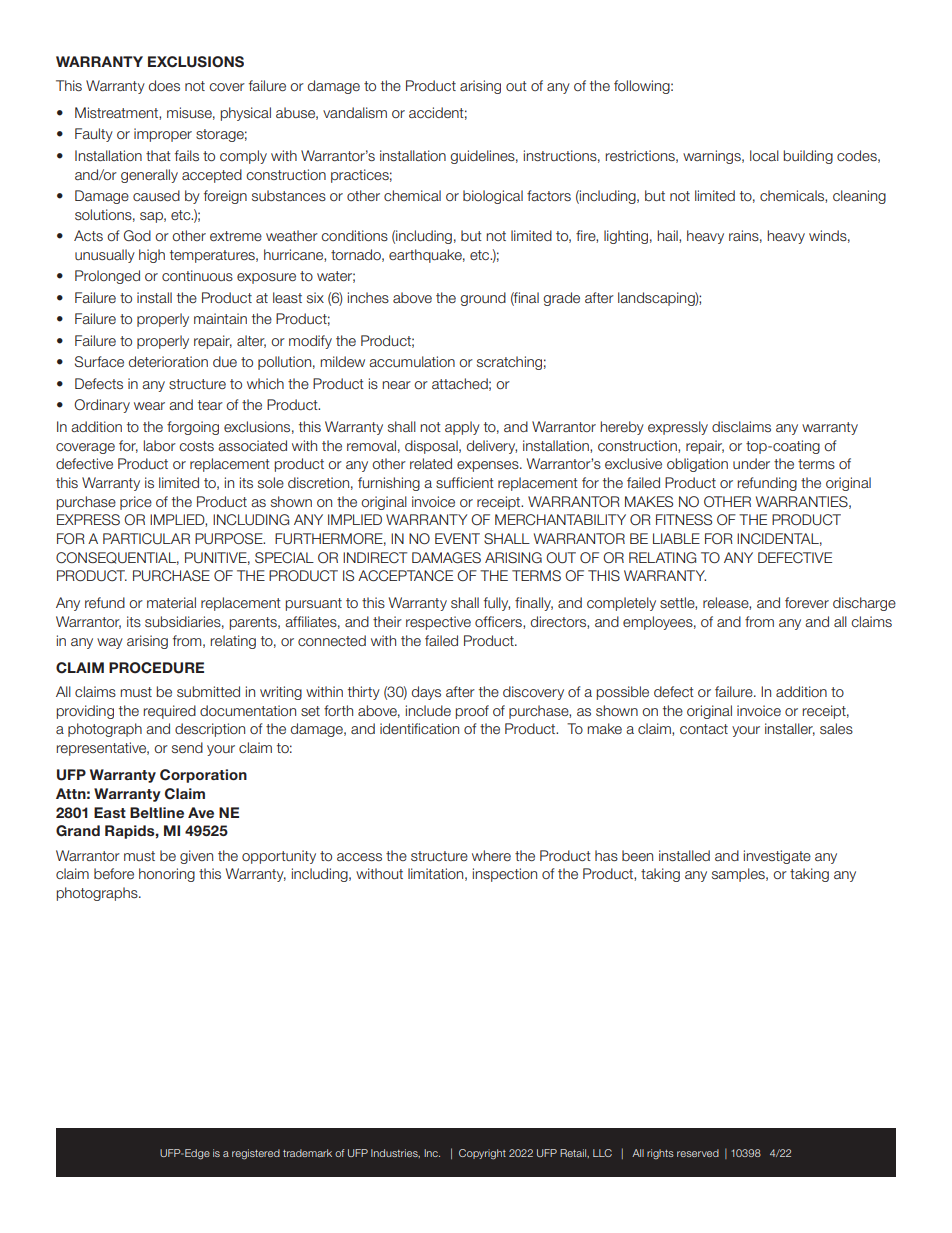 This screenshot has width=952, height=1233. I want to click on proof, so click(472, 712).
